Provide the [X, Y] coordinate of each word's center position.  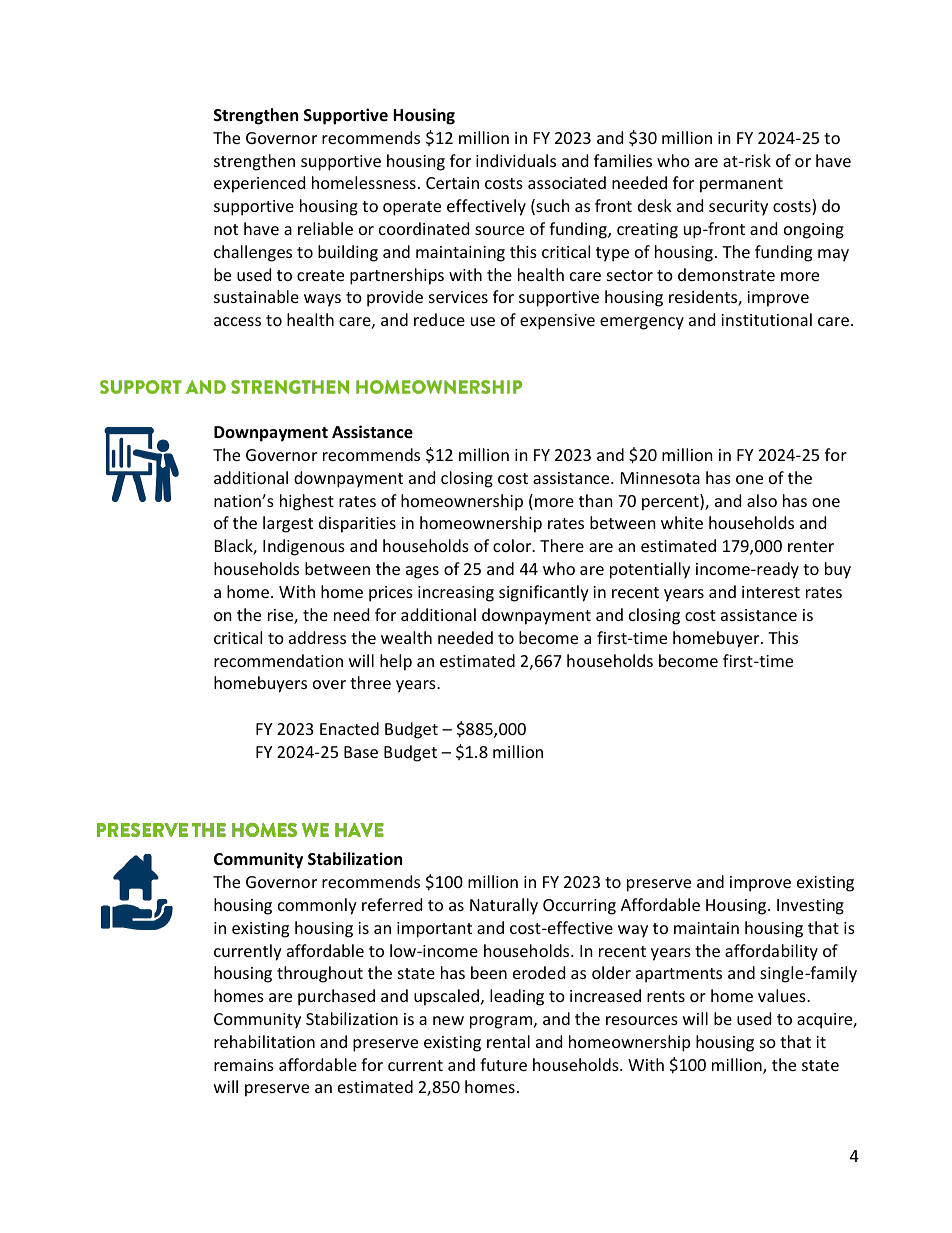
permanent [741, 185]
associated [567, 182]
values [783, 995]
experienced [259, 184]
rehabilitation [264, 1041]
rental [508, 1041]
